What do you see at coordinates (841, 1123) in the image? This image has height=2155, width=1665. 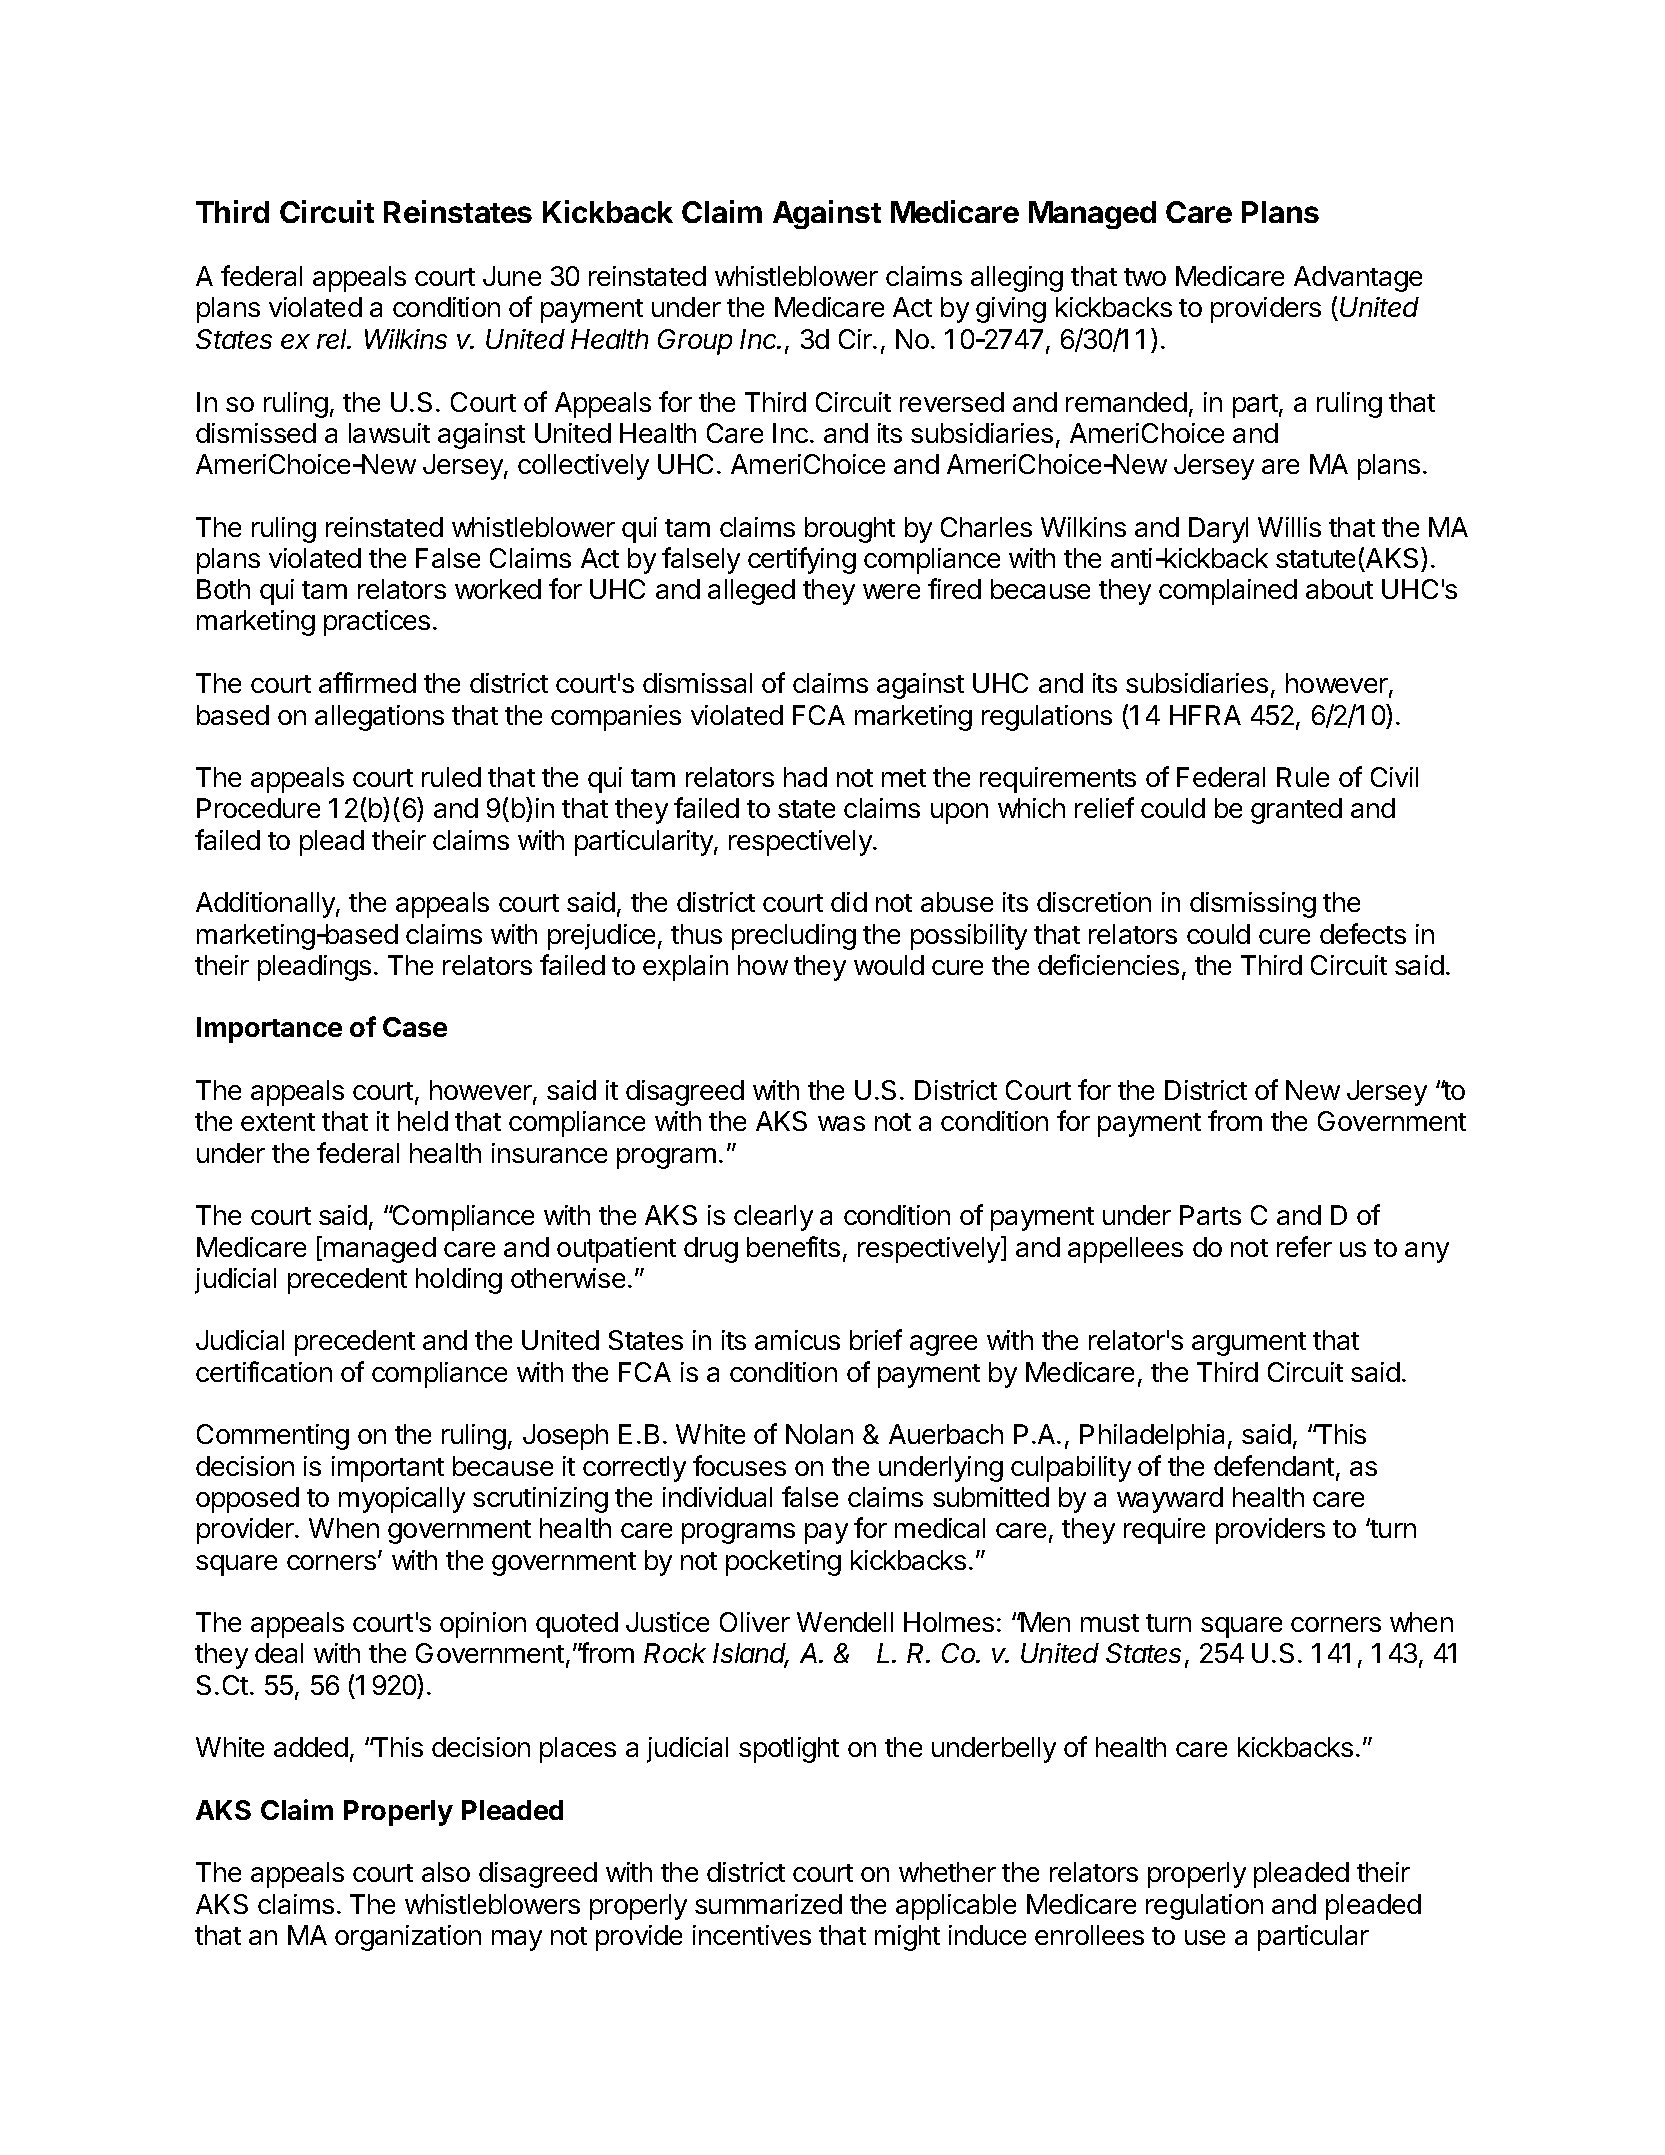 I see `was` at bounding box center [841, 1123].
